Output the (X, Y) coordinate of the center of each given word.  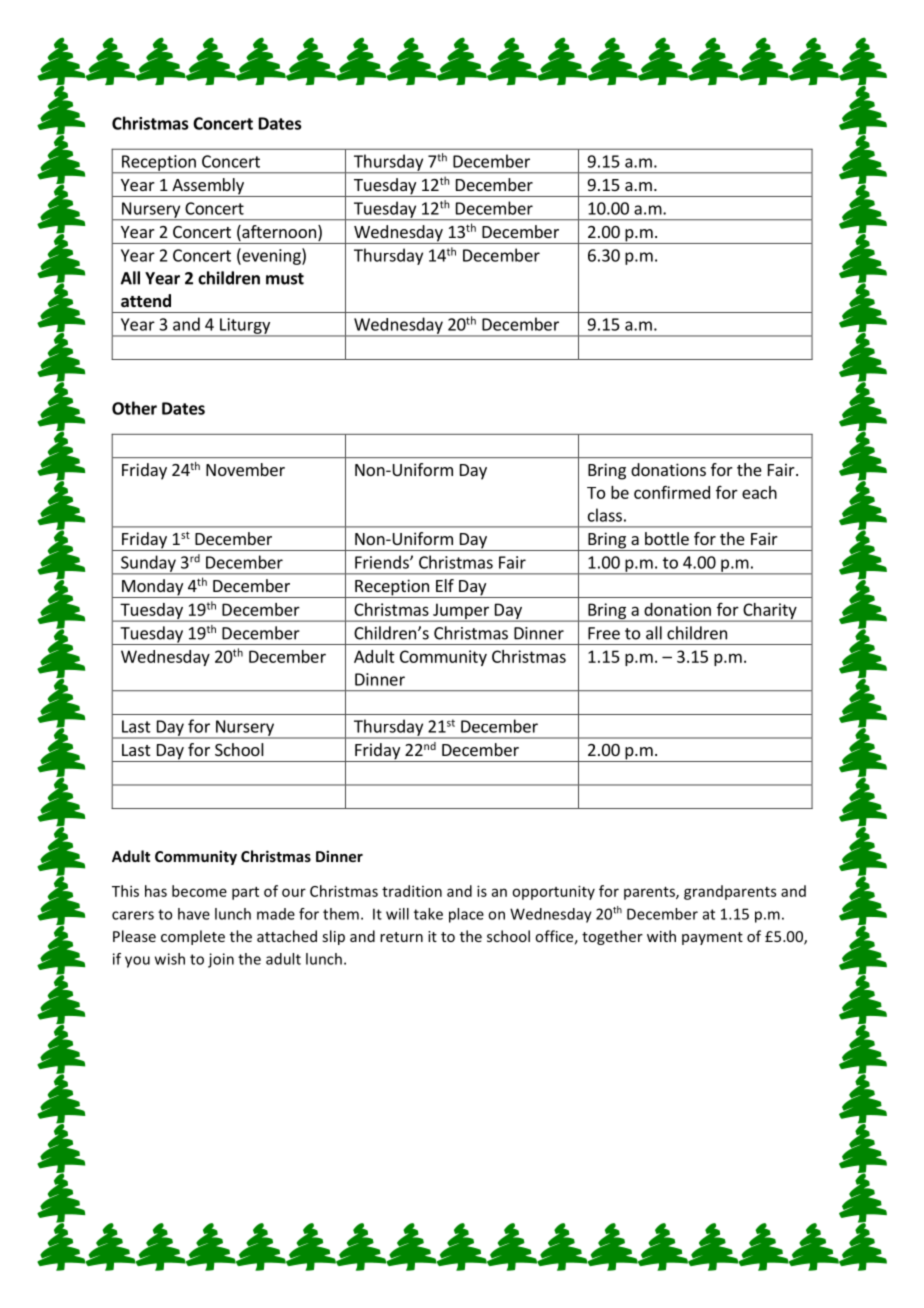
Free (604, 633)
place (466, 915)
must (285, 279)
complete (193, 937)
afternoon (278, 233)
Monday (152, 588)
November (245, 469)
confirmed (672, 492)
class (605, 515)
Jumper (461, 612)
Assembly (208, 187)
